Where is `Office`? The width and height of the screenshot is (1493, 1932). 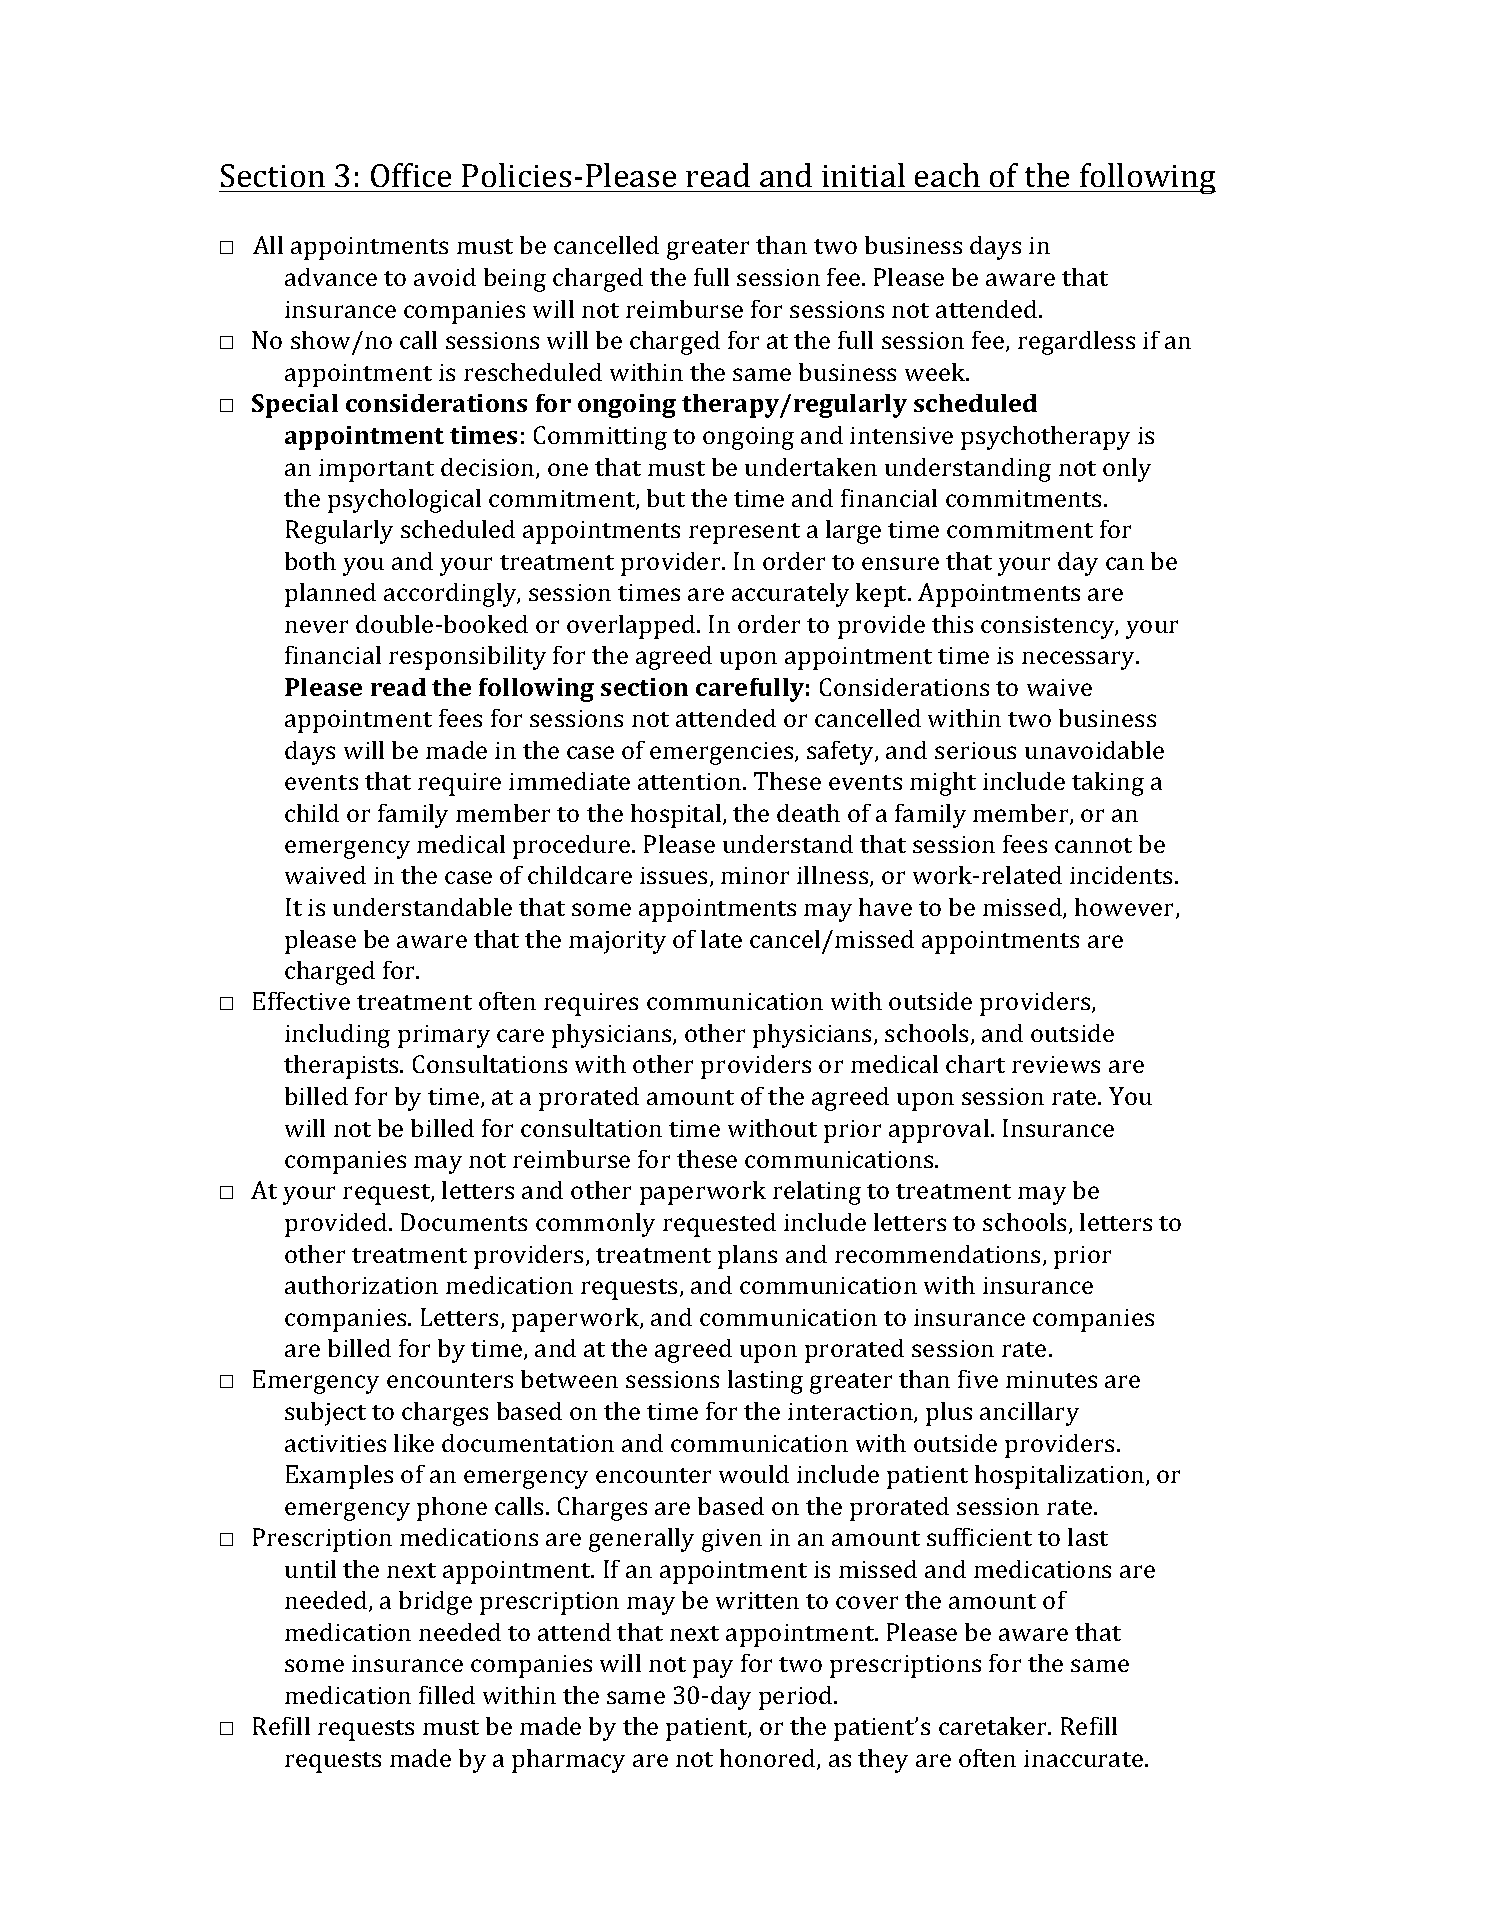
Office is located at coordinates (411, 175).
